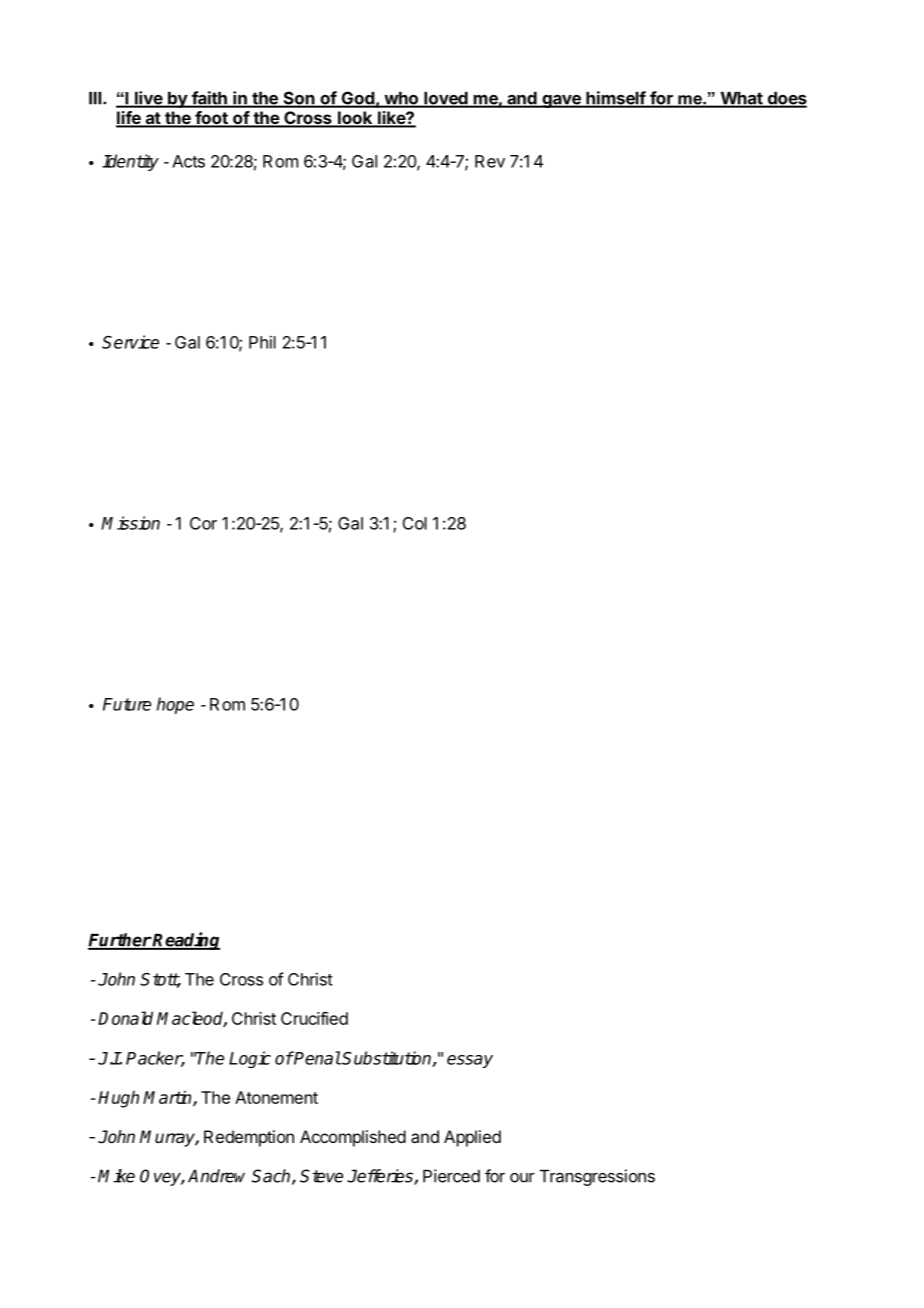 The width and height of the screenshot is (924, 1308). Describe the element at coordinates (445, 99) in the screenshot. I see `loved` at that location.
